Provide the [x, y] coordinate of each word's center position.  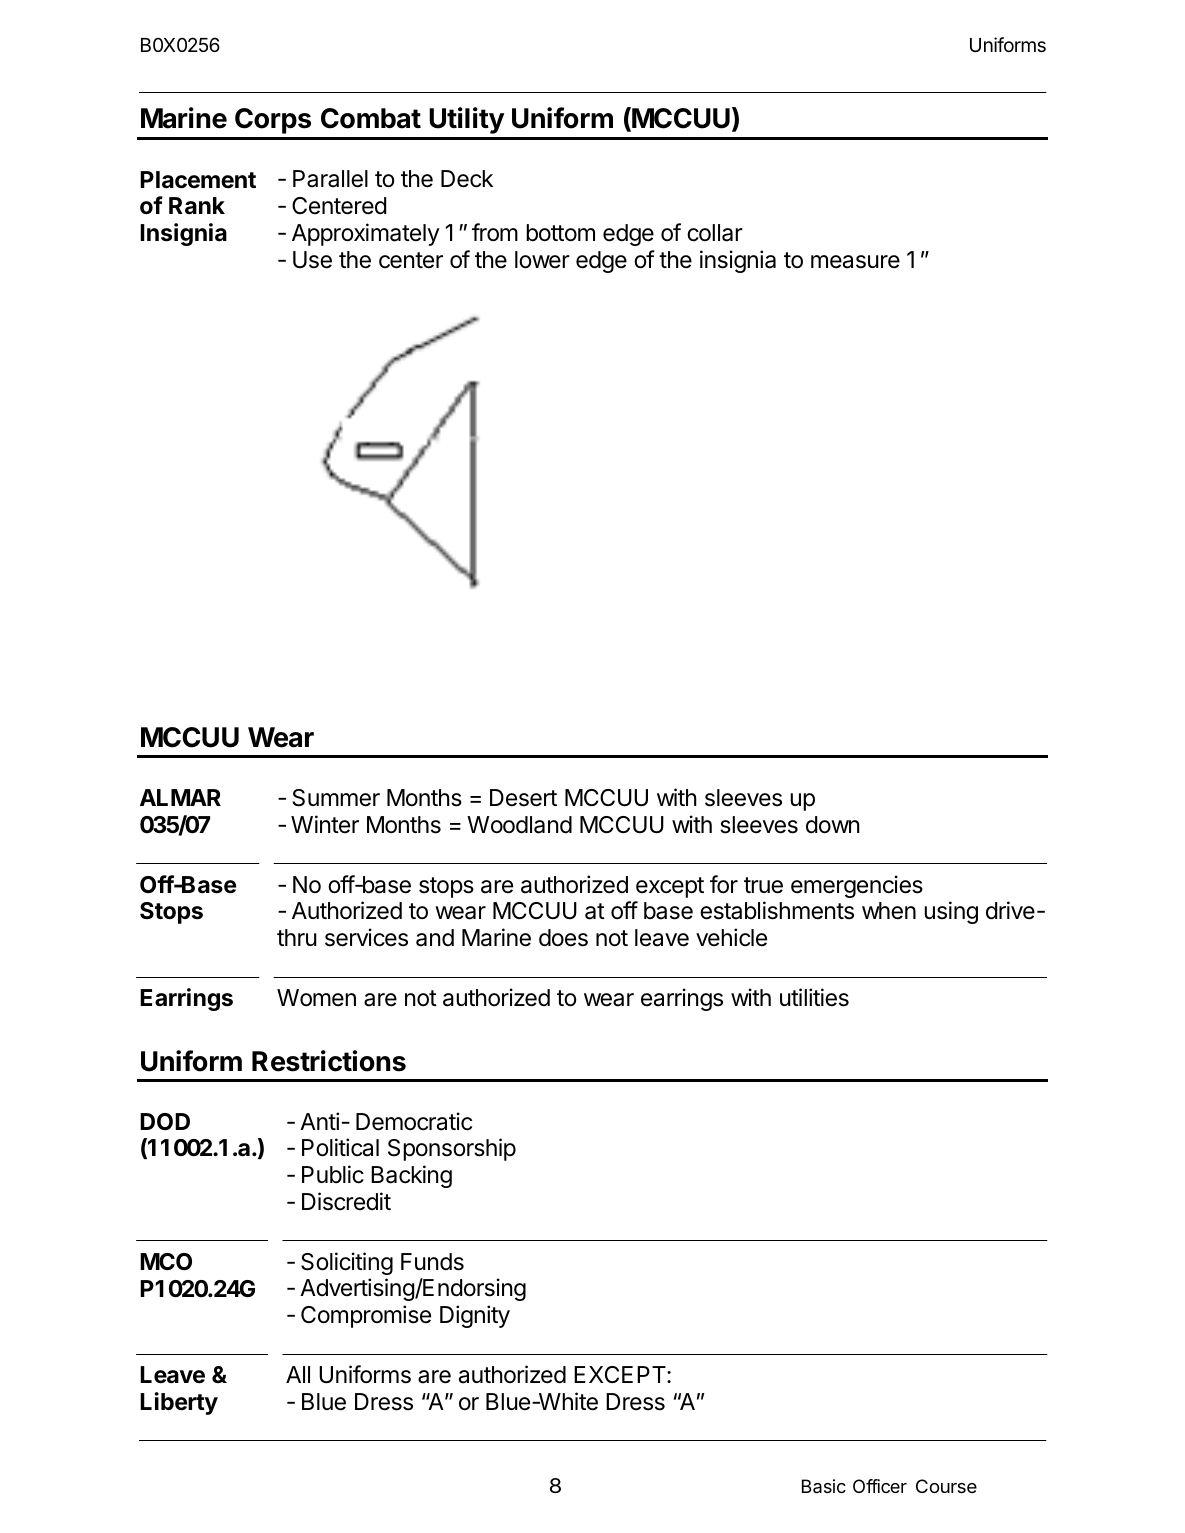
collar [715, 233]
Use [312, 260]
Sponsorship [452, 1149]
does [563, 938]
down [832, 825]
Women [316, 998]
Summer [336, 798]
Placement [198, 180]
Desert [523, 798]
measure [855, 262]
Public [333, 1174]
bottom [560, 233]
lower [542, 260]
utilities [814, 997]
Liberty [179, 1403]
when [889, 911]
